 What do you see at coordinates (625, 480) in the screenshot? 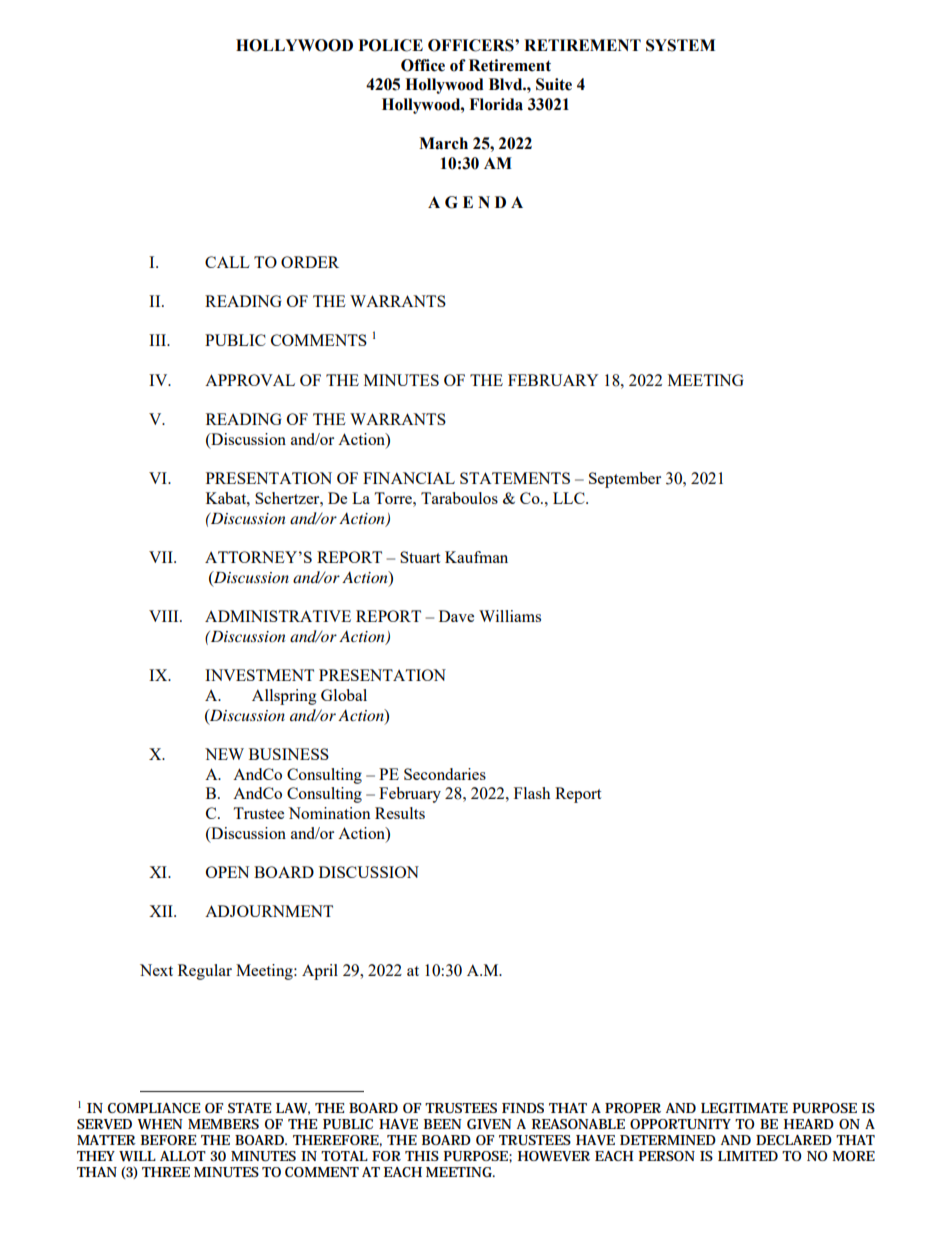
I see `September` at bounding box center [625, 480].
